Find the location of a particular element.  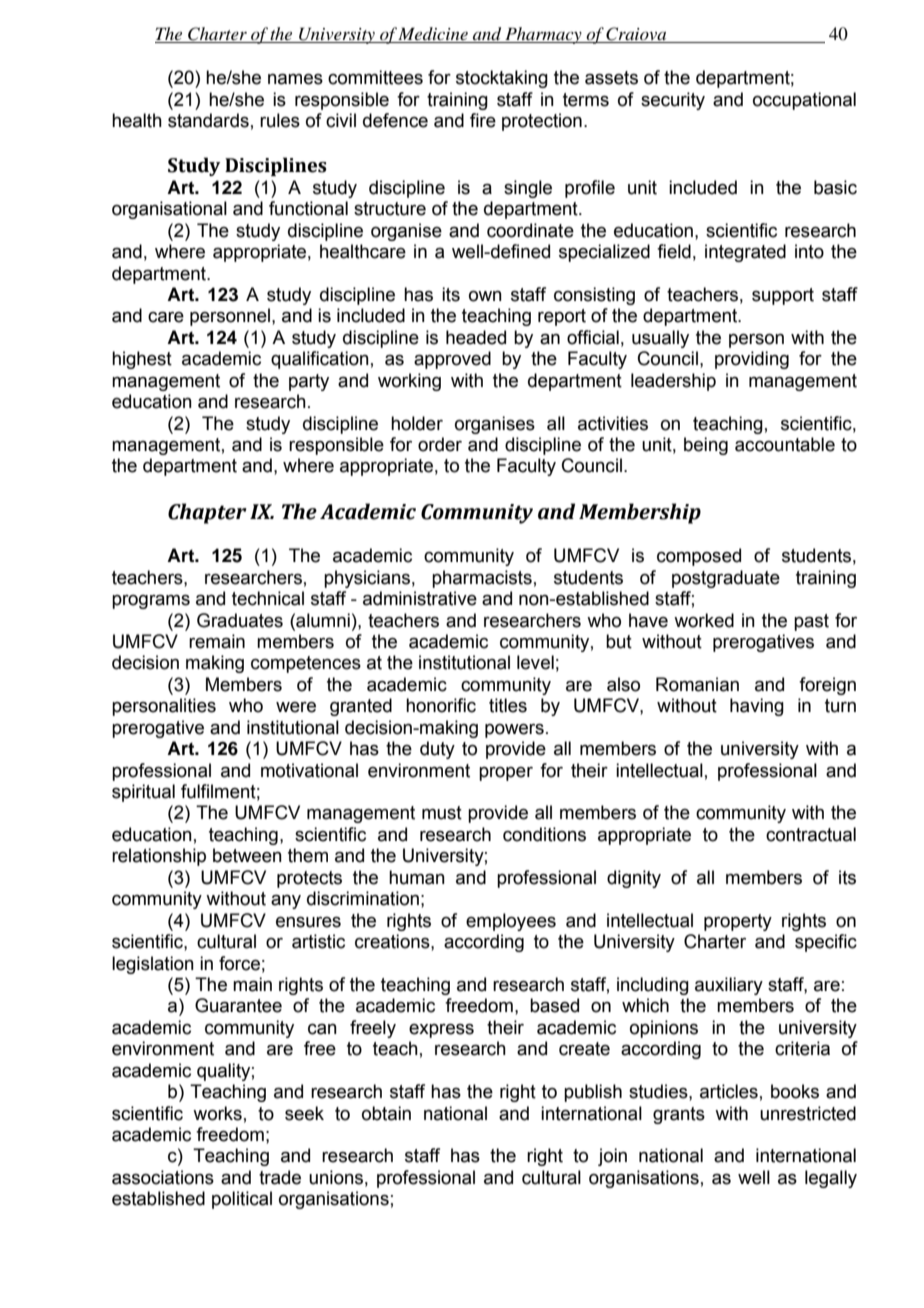

standards is located at coordinates (208, 120).
